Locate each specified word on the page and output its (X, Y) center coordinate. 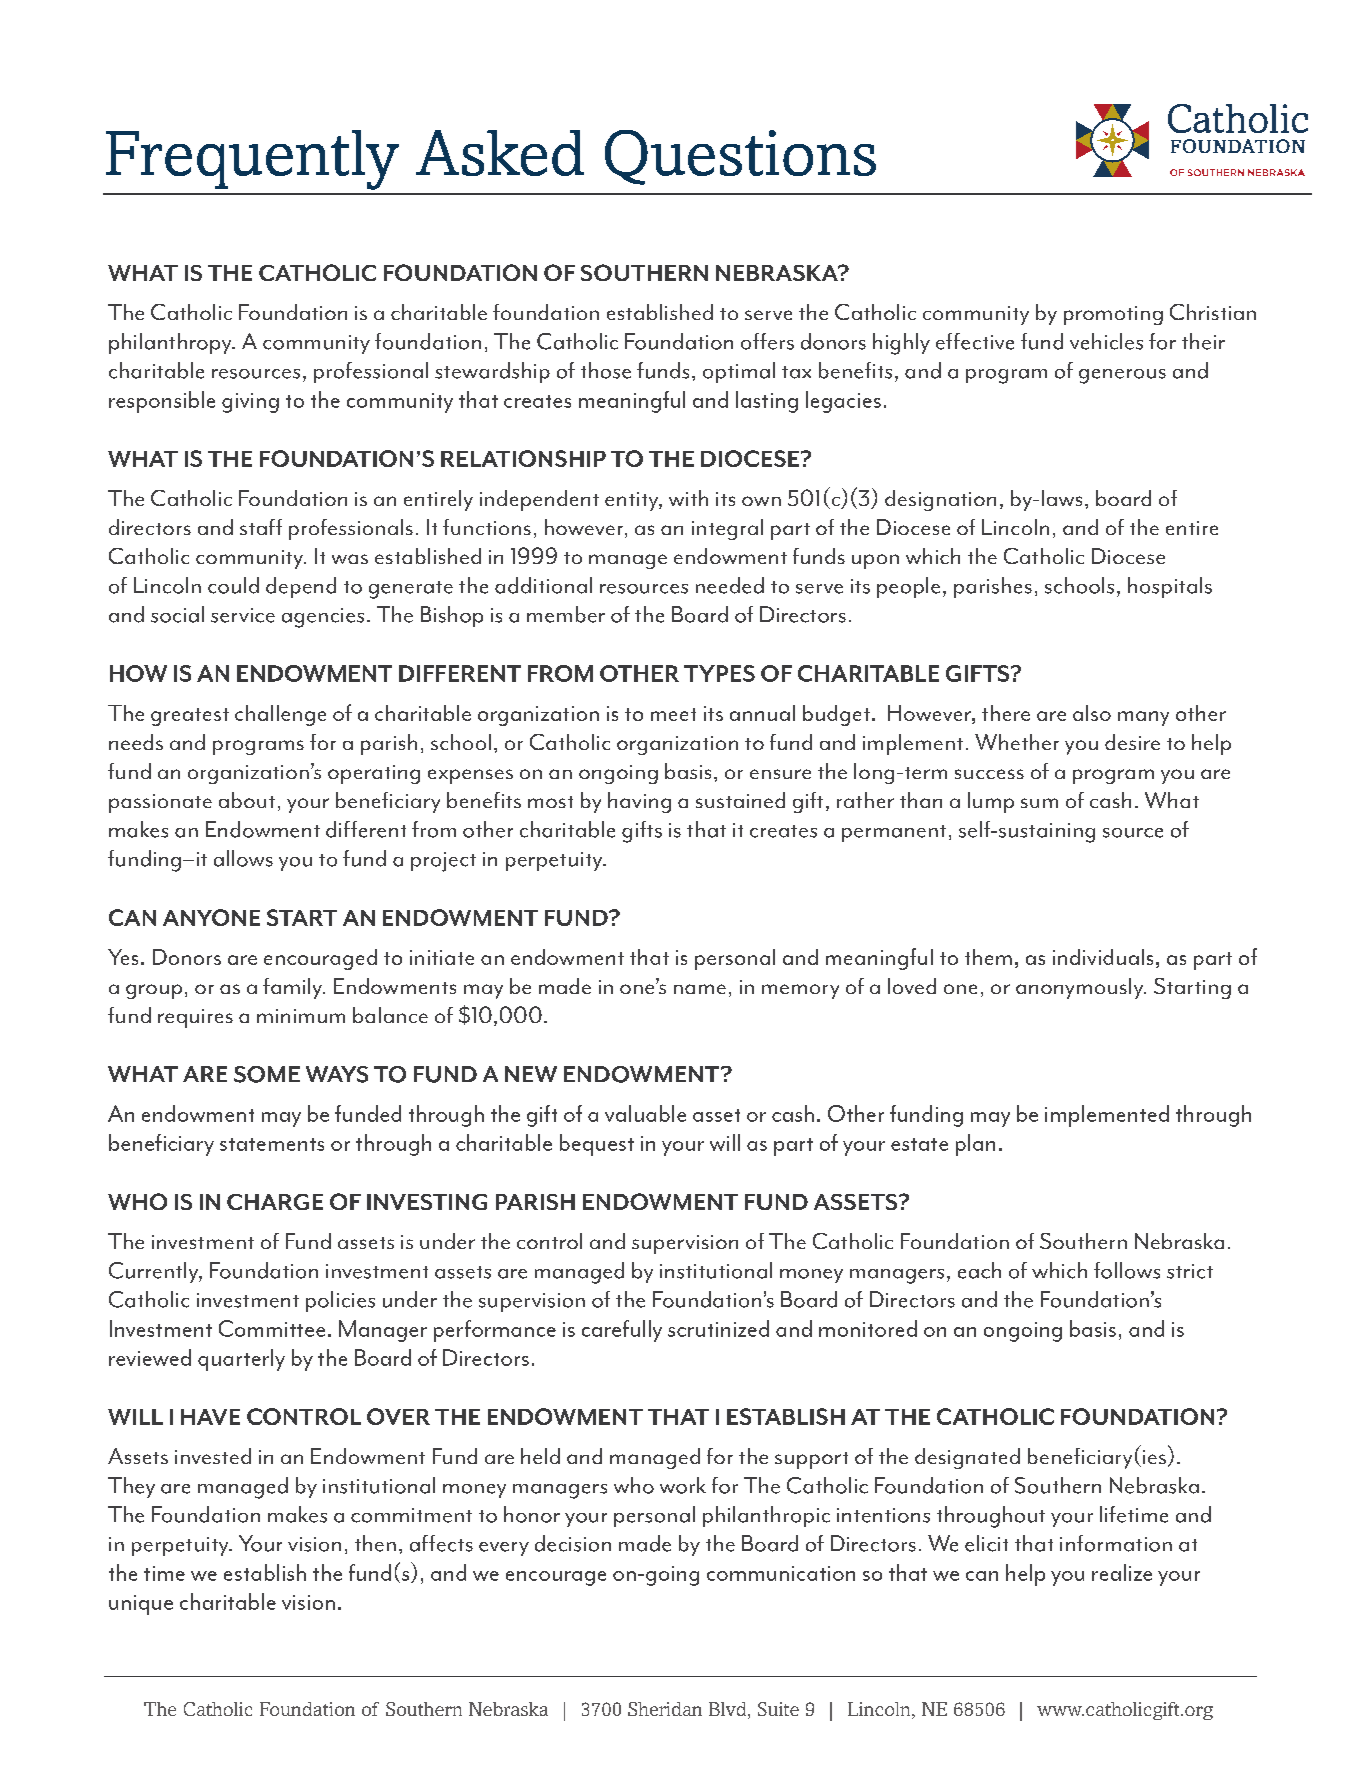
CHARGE (275, 1202)
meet (673, 714)
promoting (1113, 315)
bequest (597, 1145)
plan (975, 1145)
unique (141, 1605)
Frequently (252, 160)
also (1092, 713)
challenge (280, 715)
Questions (740, 157)
